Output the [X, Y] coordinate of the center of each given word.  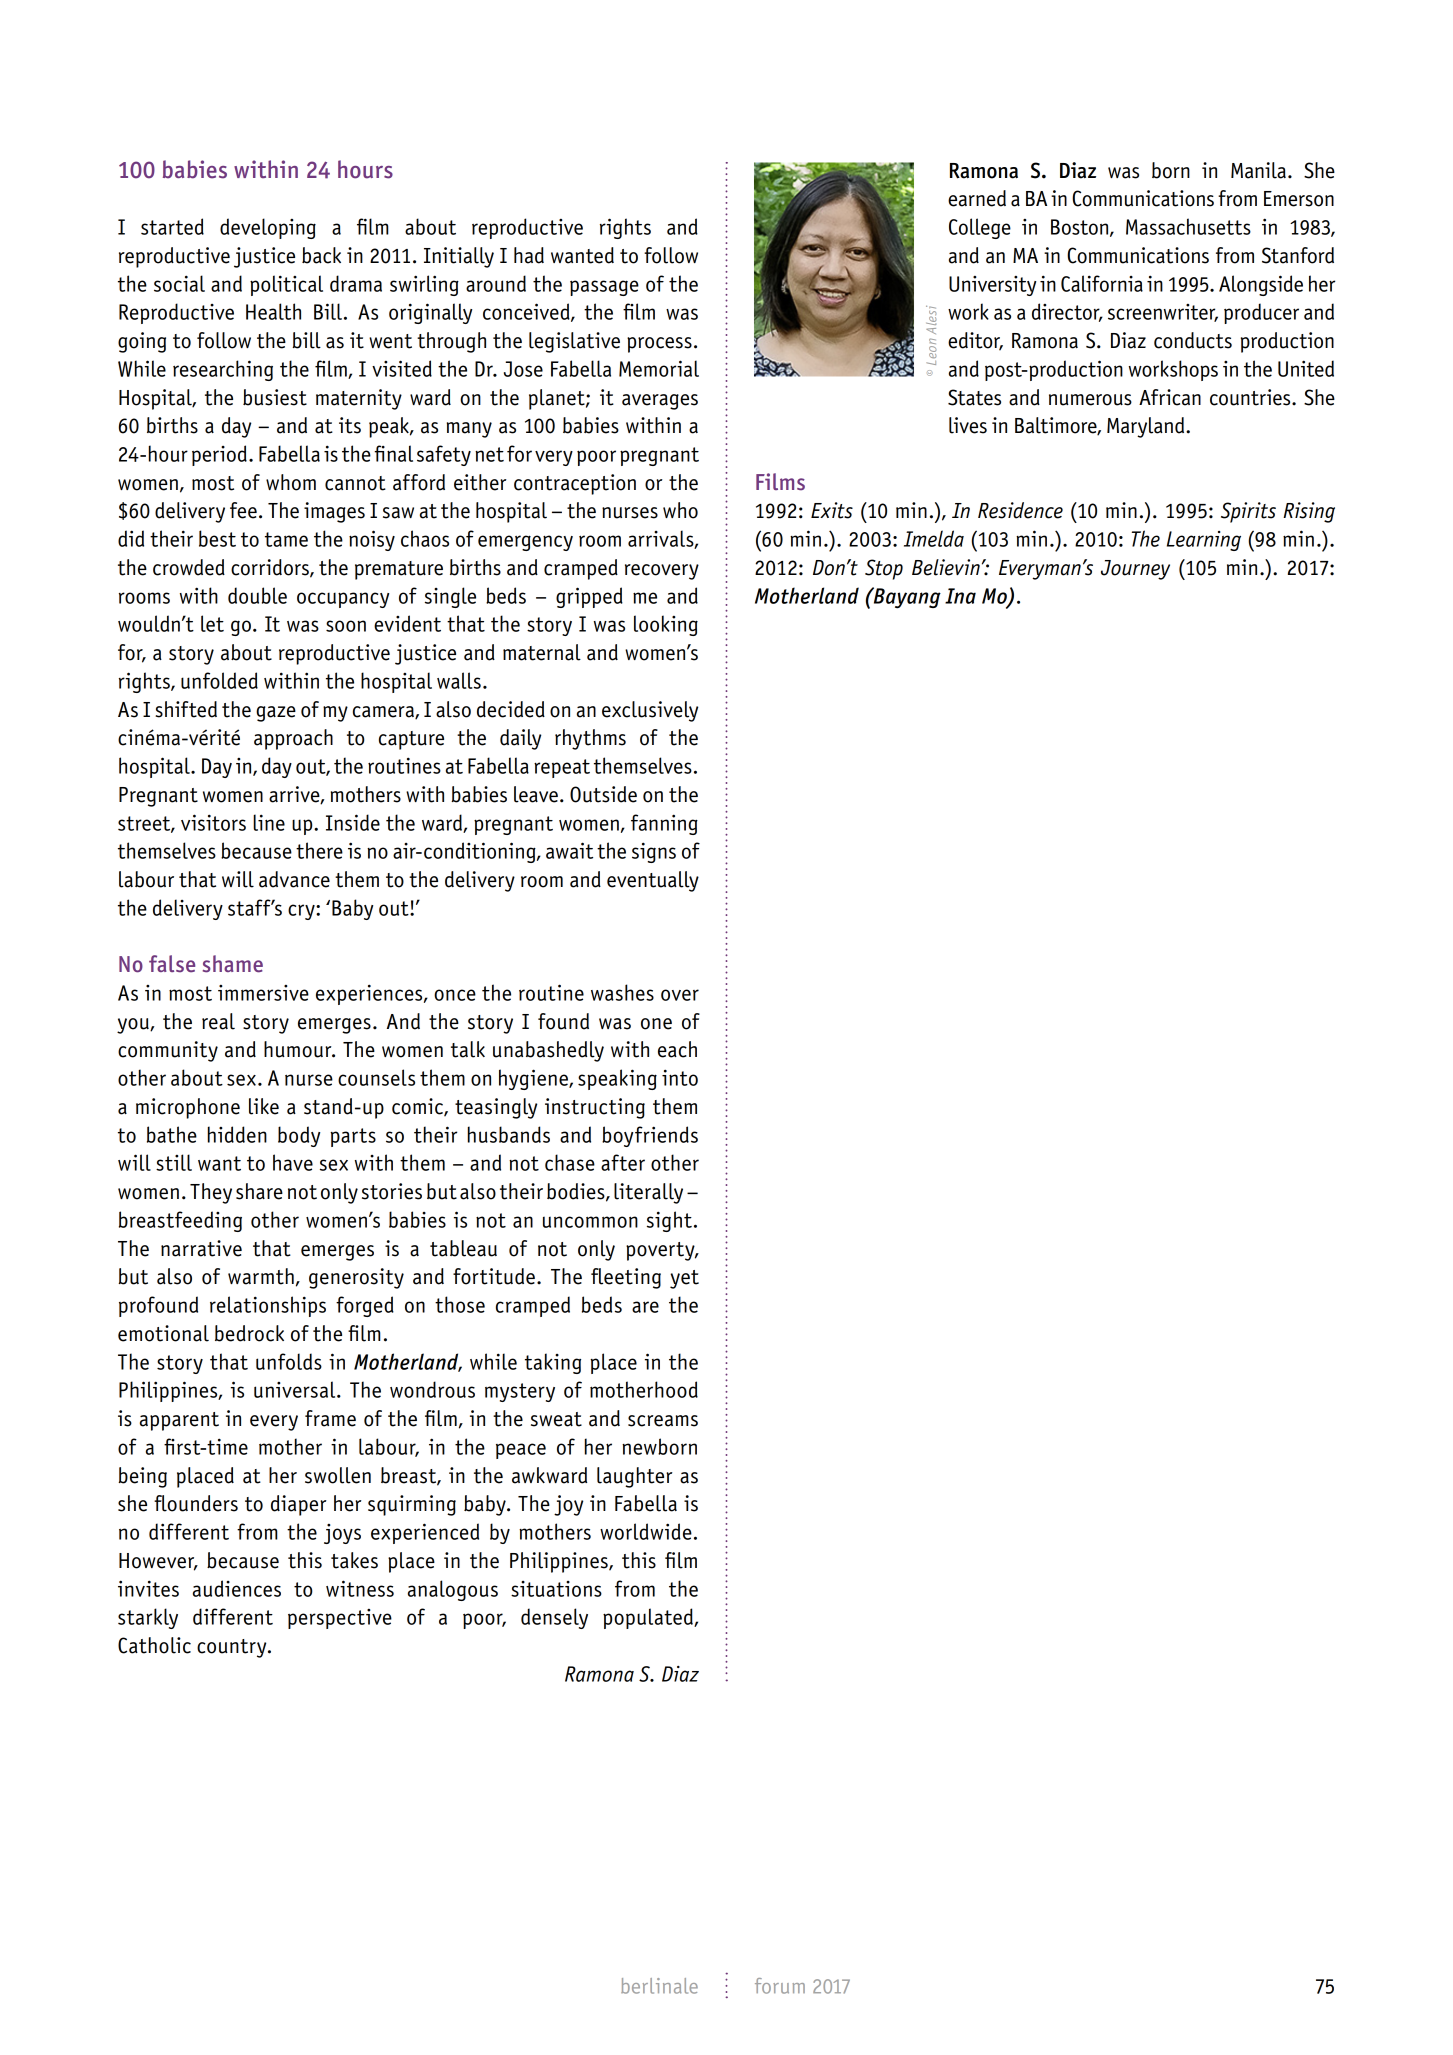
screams [663, 1421]
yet [684, 1279]
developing [268, 228]
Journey [1135, 570]
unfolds [289, 1361]
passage [604, 288]
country [233, 1648]
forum [780, 1986]
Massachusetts [1188, 226]
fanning [664, 824]
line [269, 822]
